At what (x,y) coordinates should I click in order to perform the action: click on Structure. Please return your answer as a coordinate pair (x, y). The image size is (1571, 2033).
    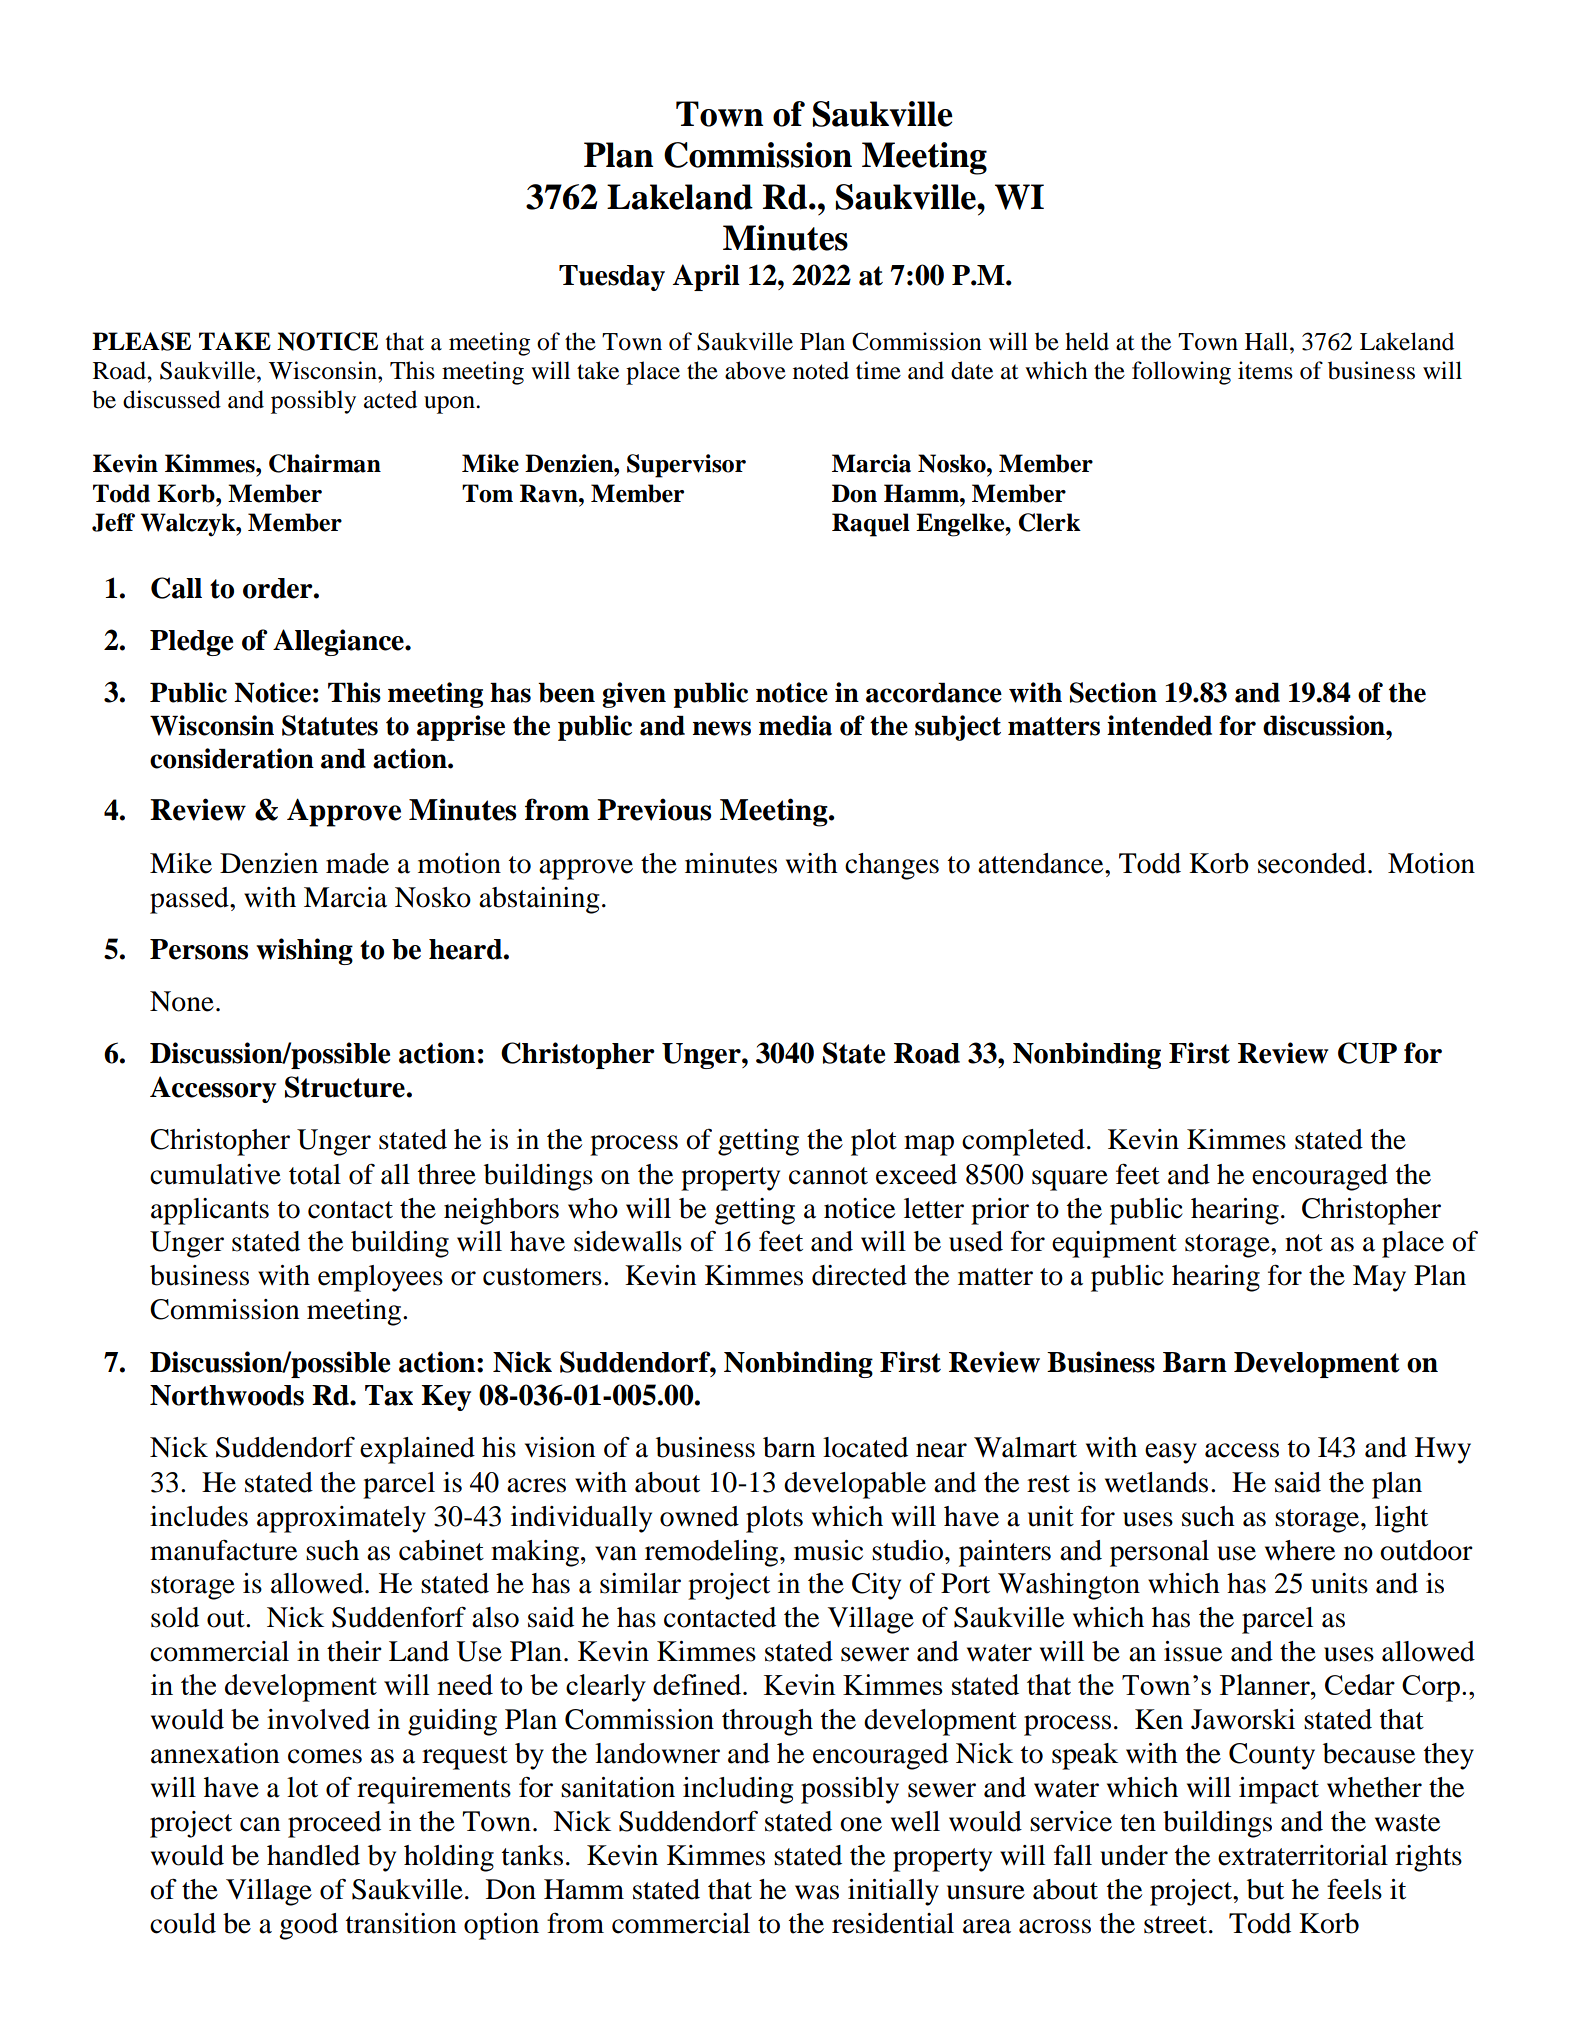
    Looking at the image, I should click on (345, 1087).
